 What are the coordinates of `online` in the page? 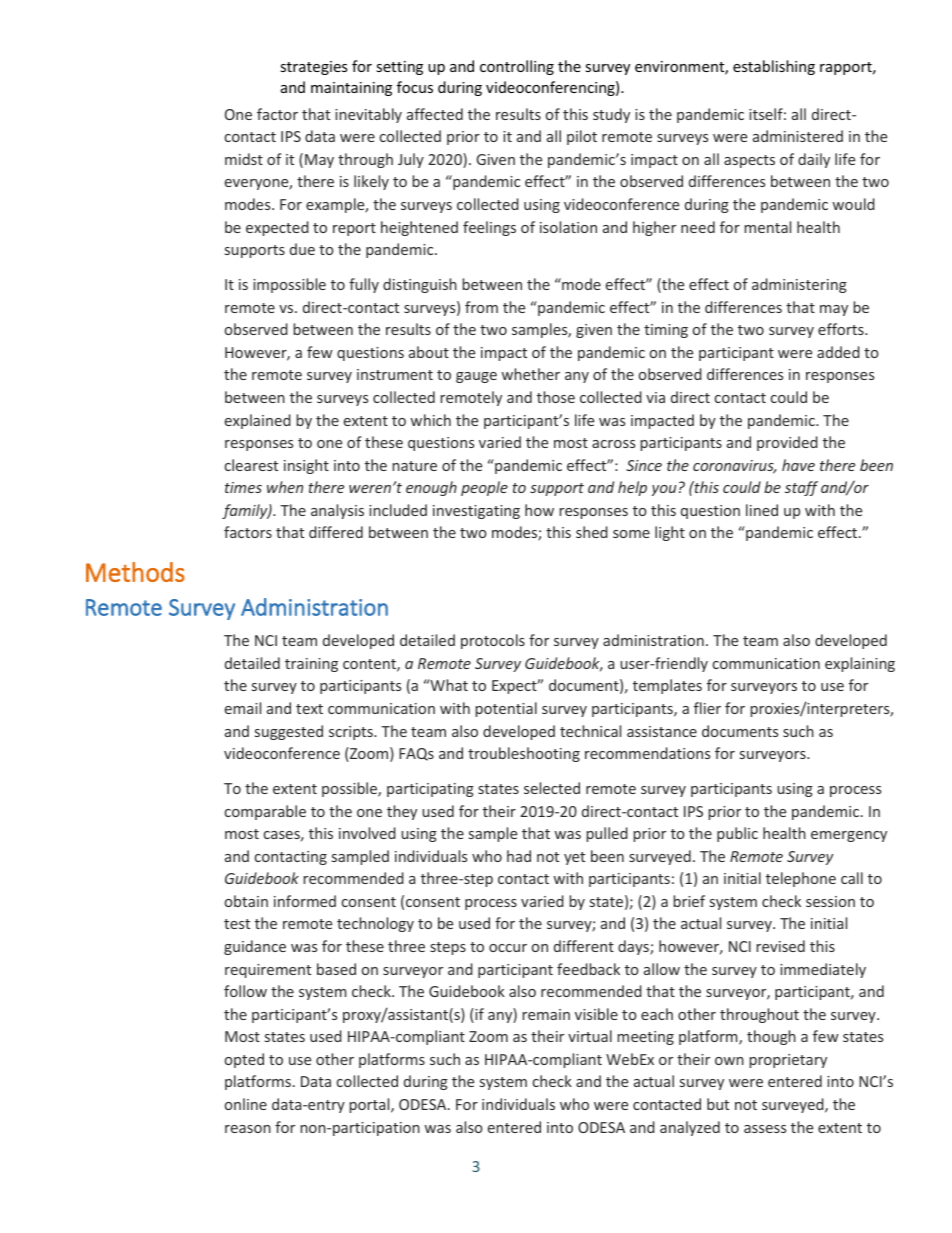 It's located at (246, 1104).
